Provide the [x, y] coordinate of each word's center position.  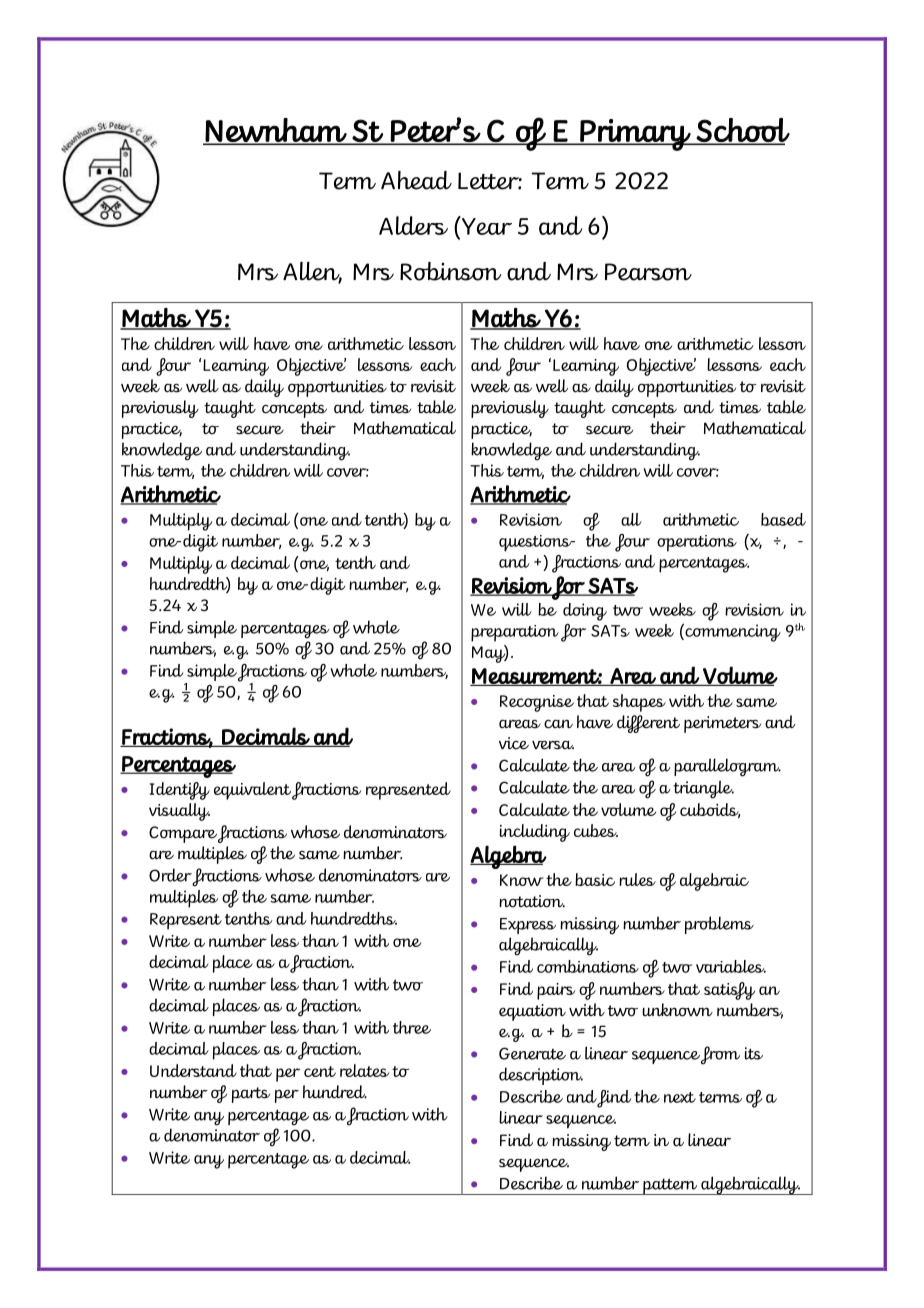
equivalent [252, 791]
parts [251, 1095]
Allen [312, 272]
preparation [515, 633]
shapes [639, 703]
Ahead [416, 180]
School [742, 131]
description [541, 1076]
